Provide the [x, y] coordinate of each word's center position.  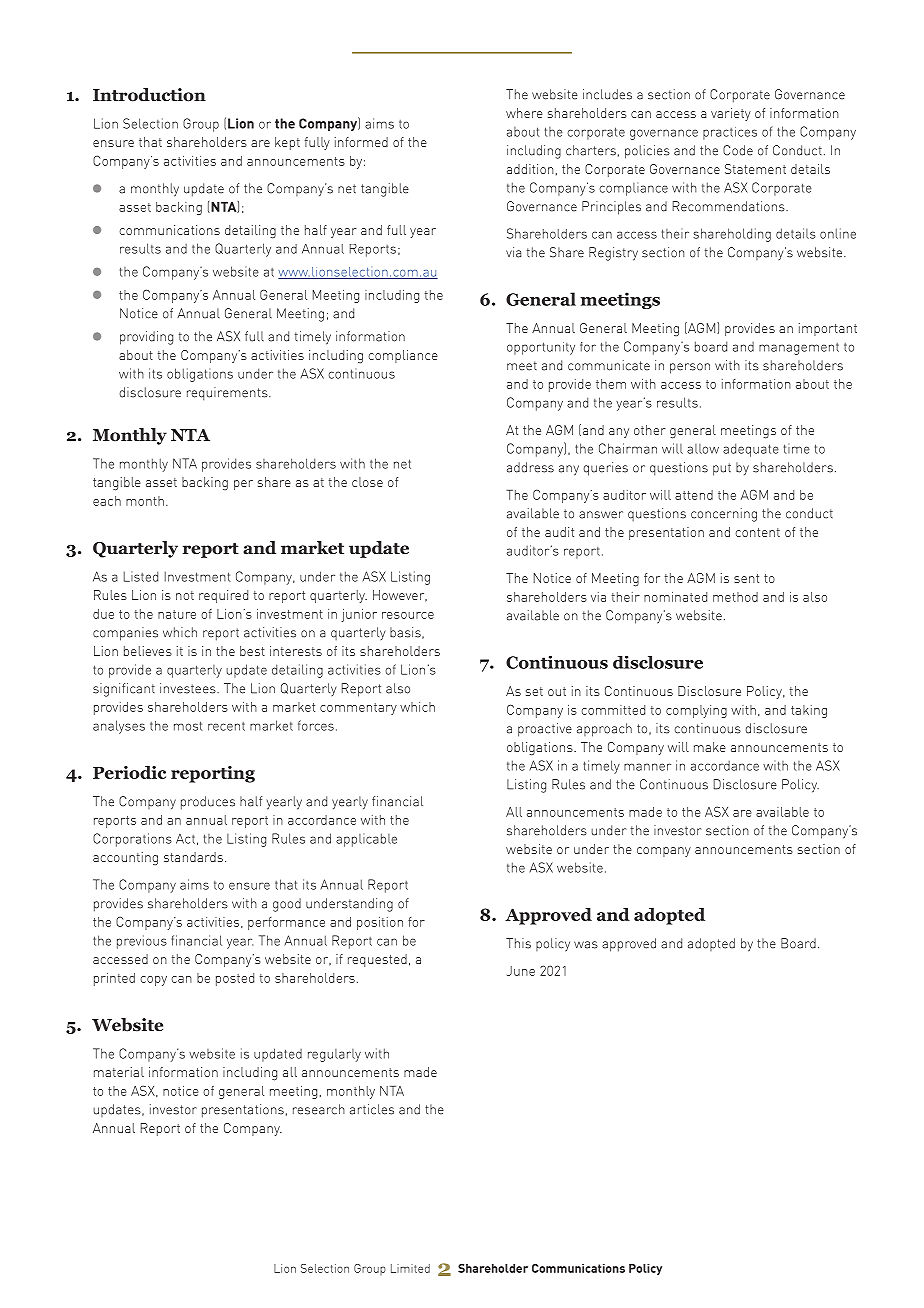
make [710, 747]
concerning [724, 515]
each [107, 501]
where [524, 113]
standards [193, 857]
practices [730, 133]
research [319, 1109]
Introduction [149, 95]
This [518, 943]
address [530, 467]
